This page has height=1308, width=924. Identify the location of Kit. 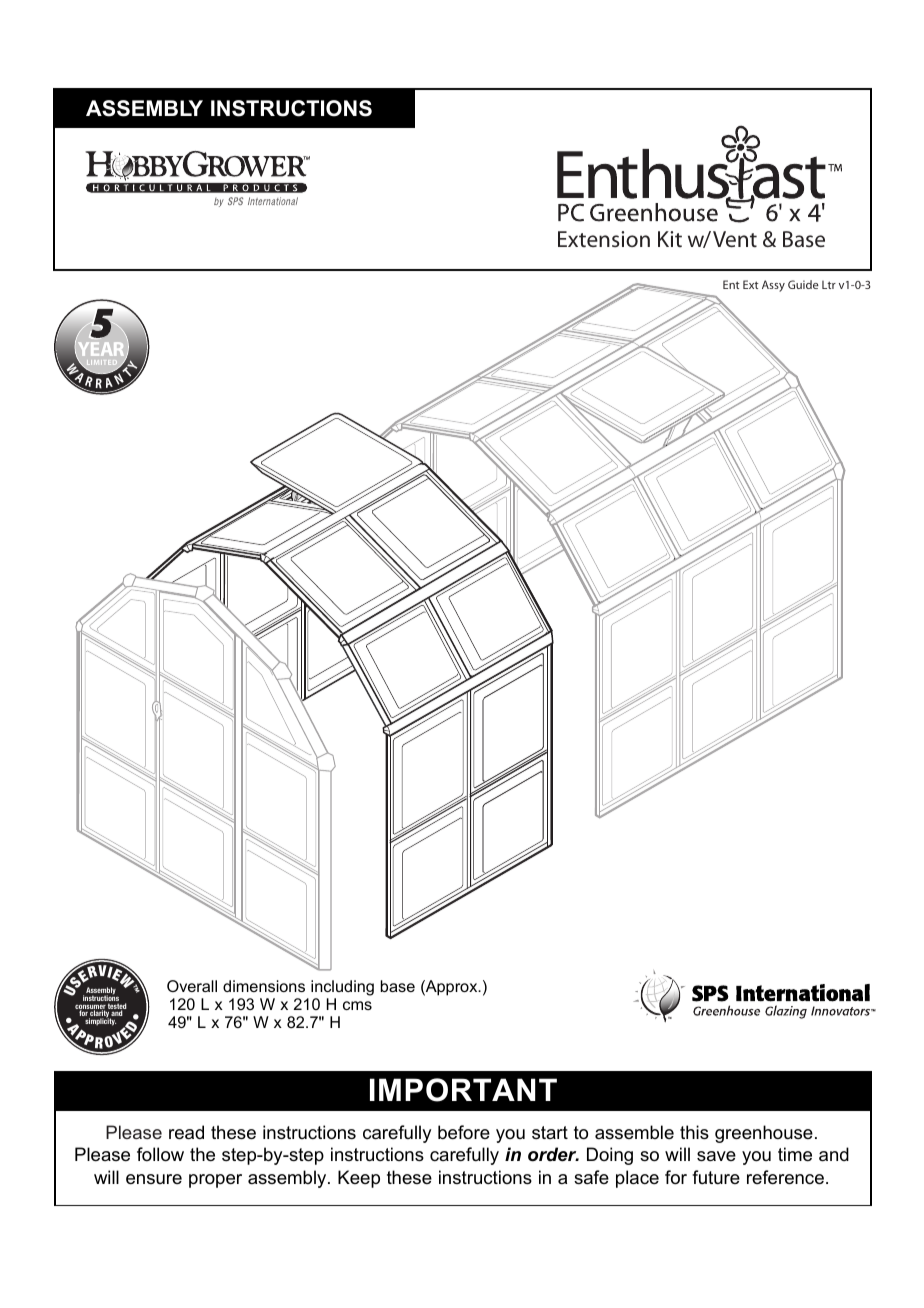
(670, 239).
